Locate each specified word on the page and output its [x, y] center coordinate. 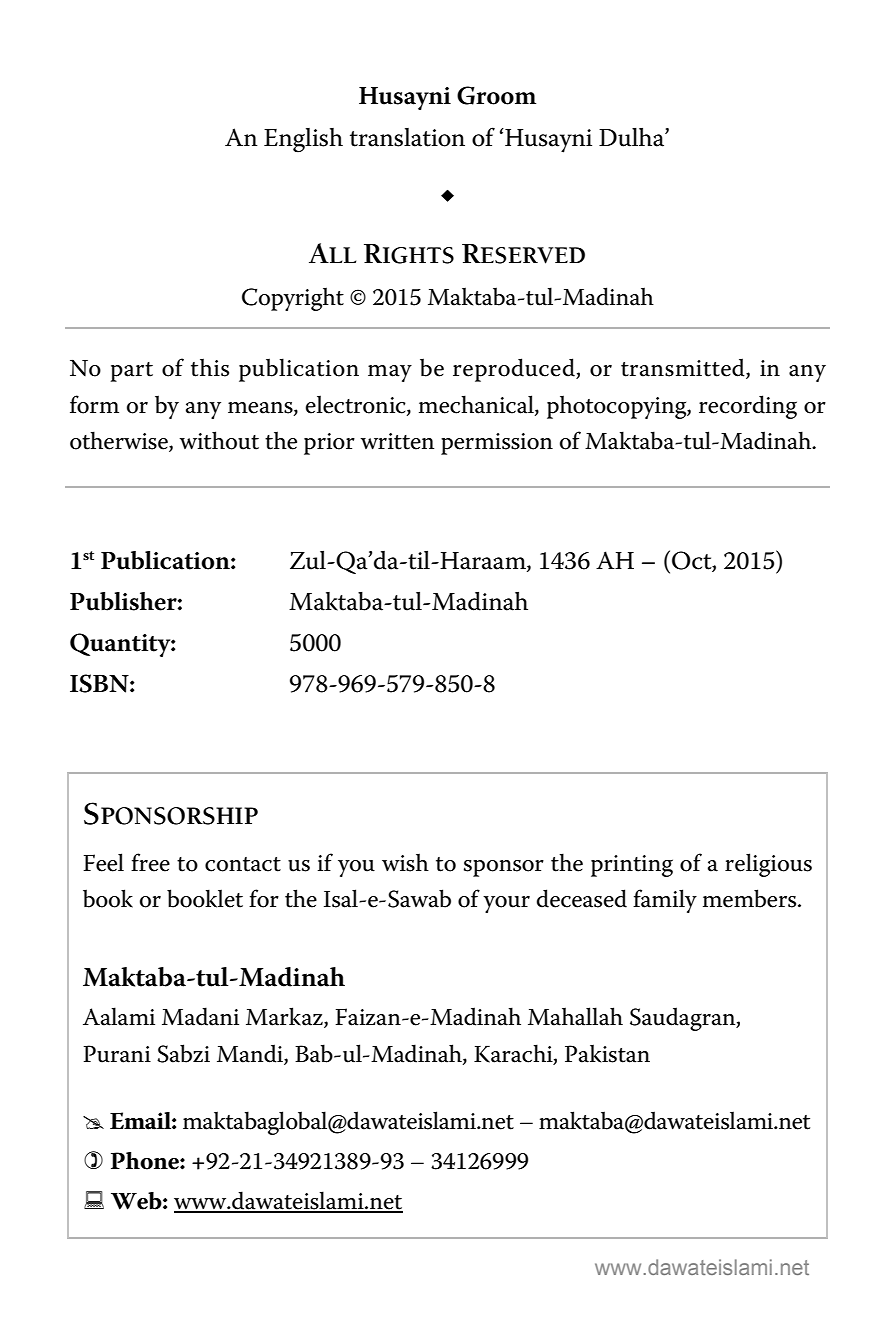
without [219, 440]
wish [405, 862]
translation [407, 137]
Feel [103, 862]
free [150, 862]
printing [632, 866]
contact [243, 864]
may [390, 373]
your [506, 904]
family [665, 901]
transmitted [684, 368]
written [397, 441]
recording [748, 407]
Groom [496, 95]
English [303, 140]
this [210, 367]
